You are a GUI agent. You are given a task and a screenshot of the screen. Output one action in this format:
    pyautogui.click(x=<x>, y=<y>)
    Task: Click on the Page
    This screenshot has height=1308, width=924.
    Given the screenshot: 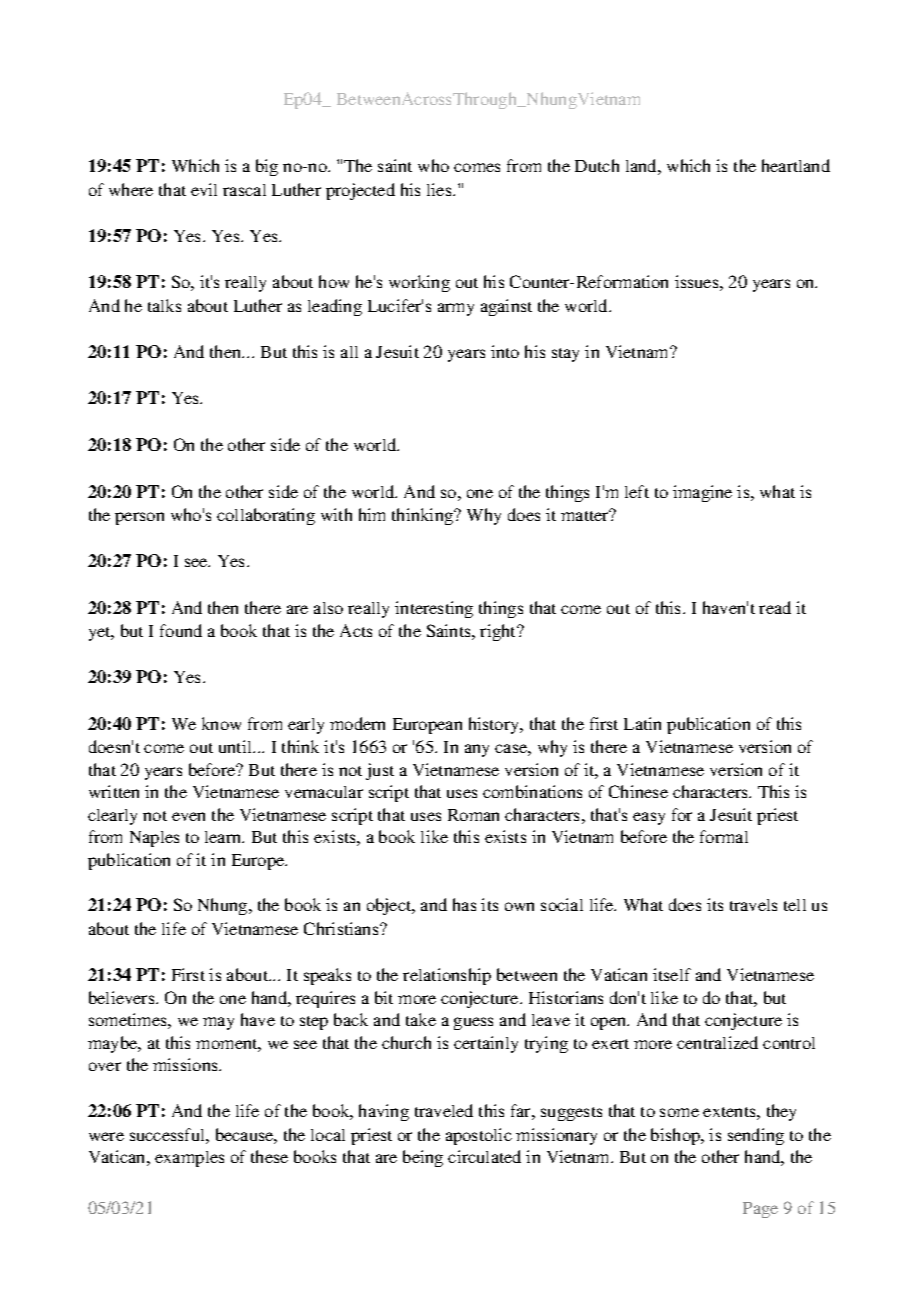 What is the action you would take?
    pyautogui.click(x=760, y=1210)
